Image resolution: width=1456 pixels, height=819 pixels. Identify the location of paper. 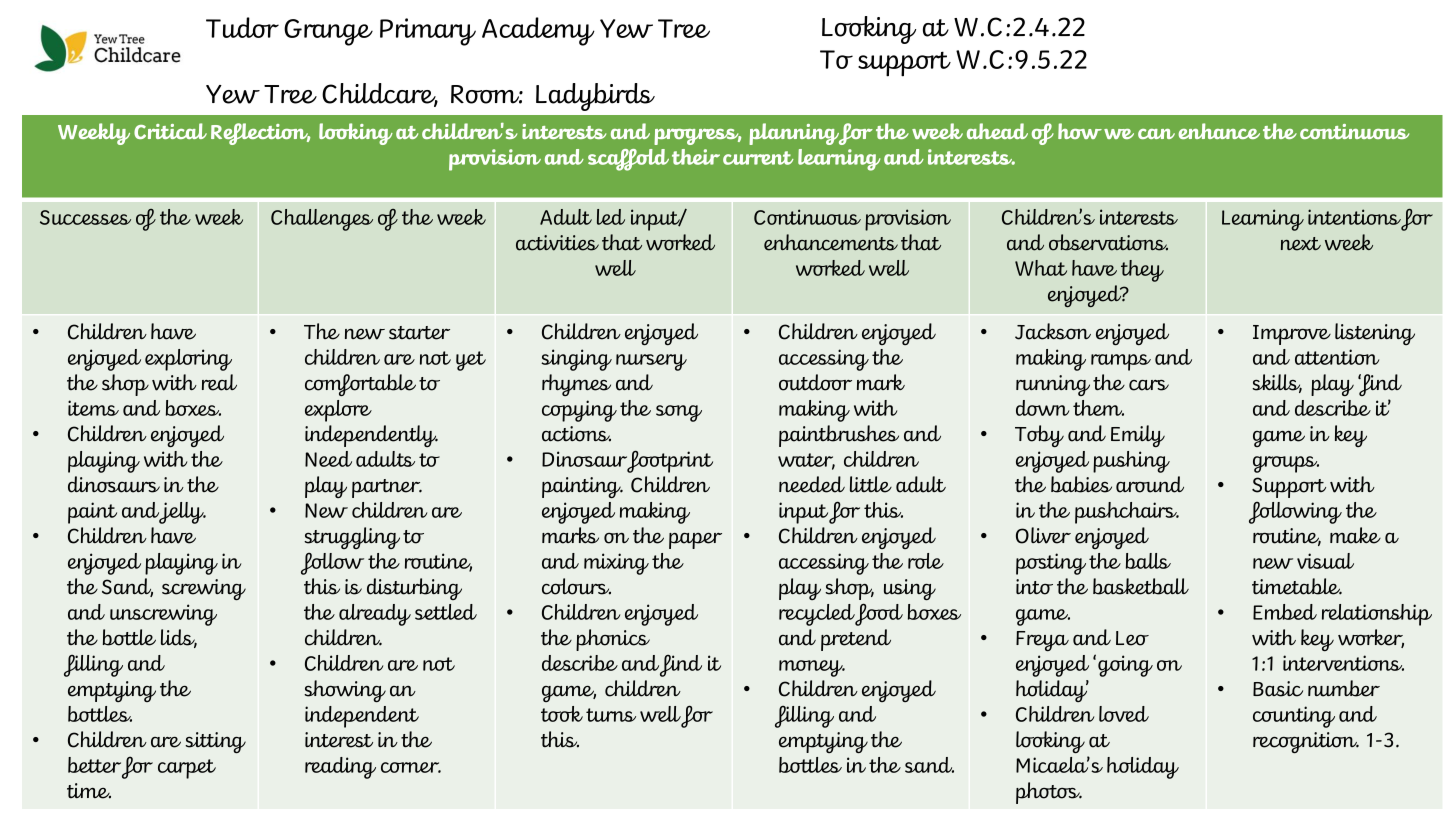
(695, 541).
